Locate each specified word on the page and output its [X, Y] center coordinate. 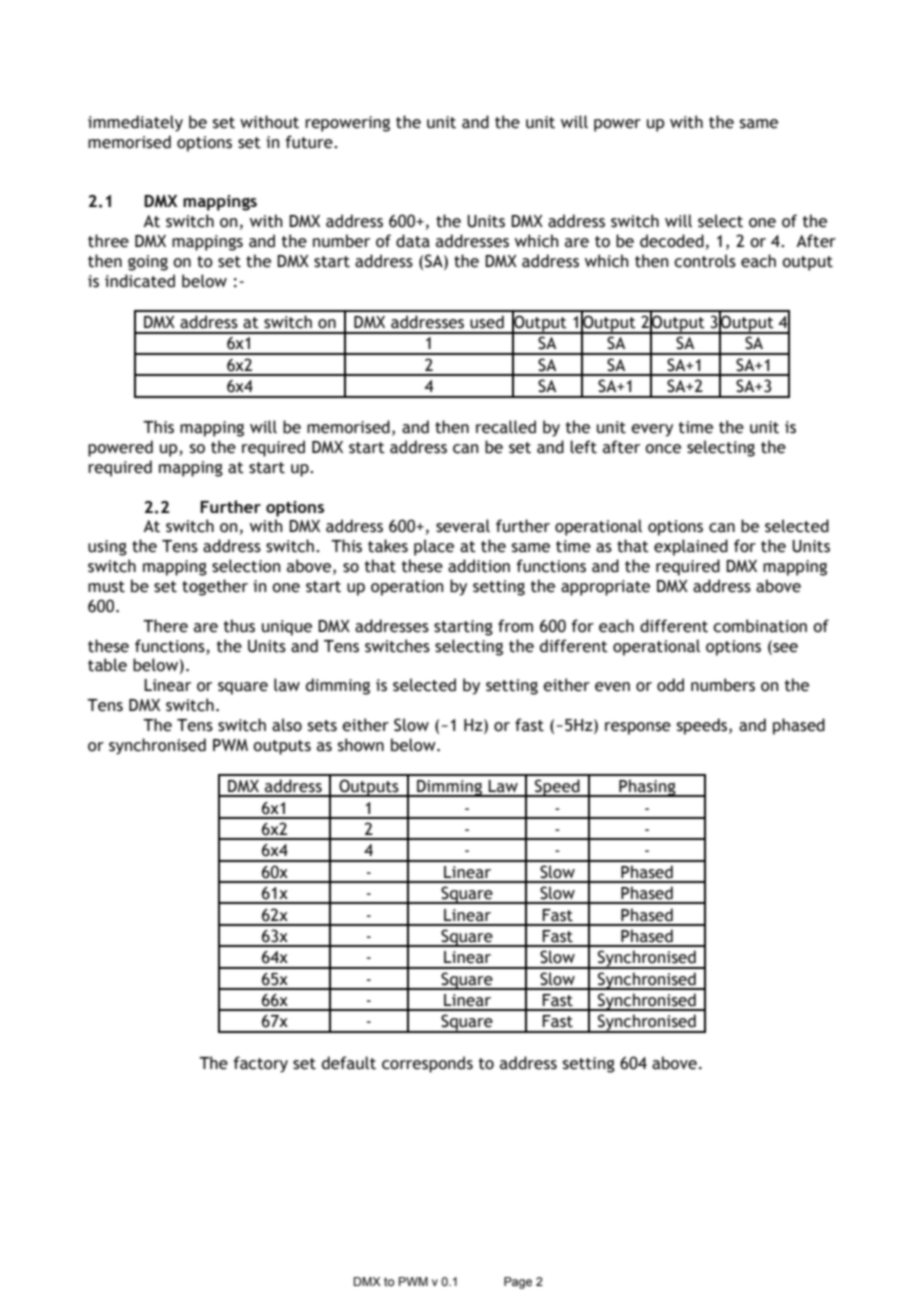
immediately [135, 123]
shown [361, 745]
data [413, 241]
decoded [672, 241]
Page [518, 1283]
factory [261, 1064]
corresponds [427, 1064]
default [349, 1063]
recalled [506, 427]
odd [670, 685]
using [107, 548]
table [107, 665]
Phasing [647, 788]
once [663, 449]
